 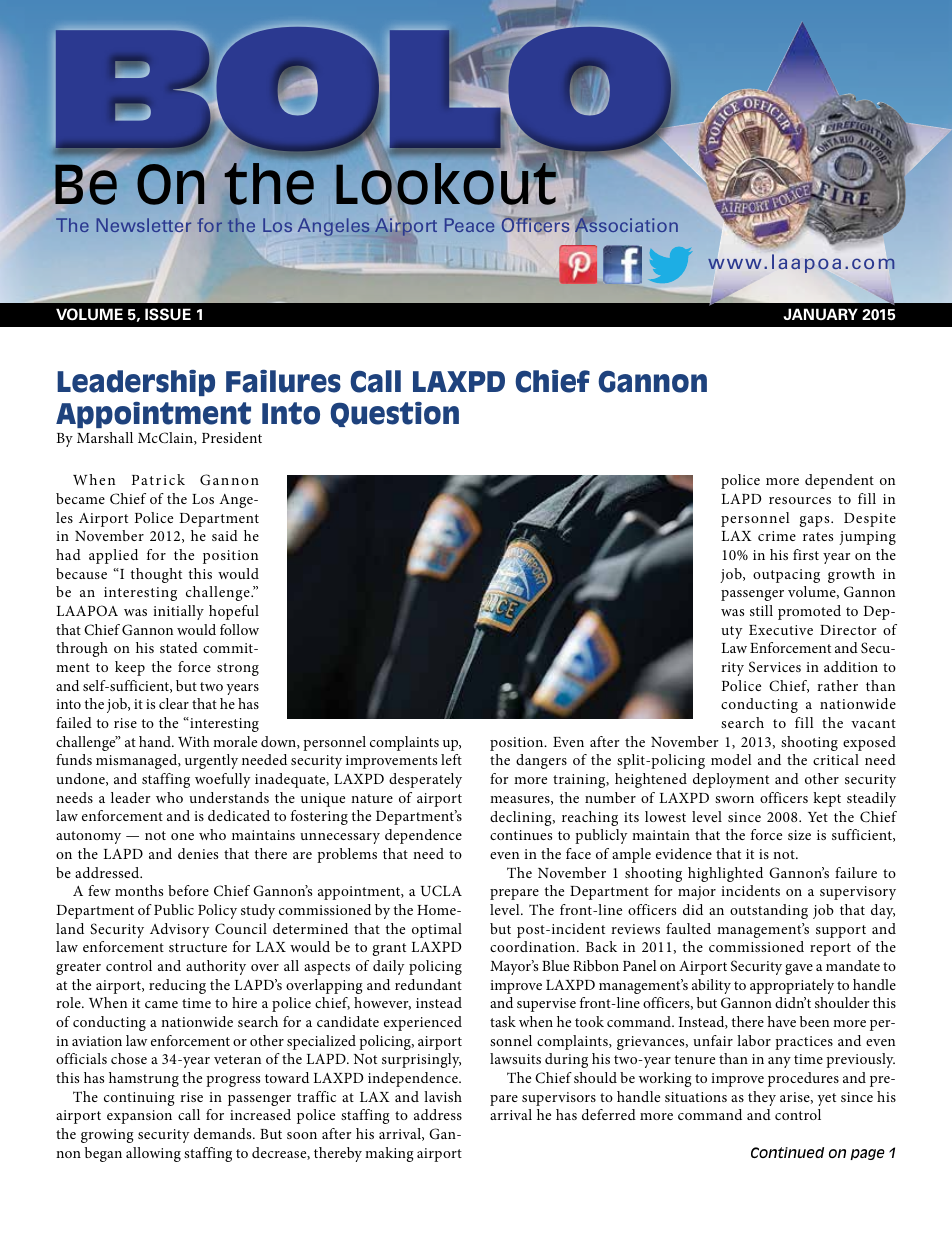 I want to click on Peace, so click(x=469, y=225).
